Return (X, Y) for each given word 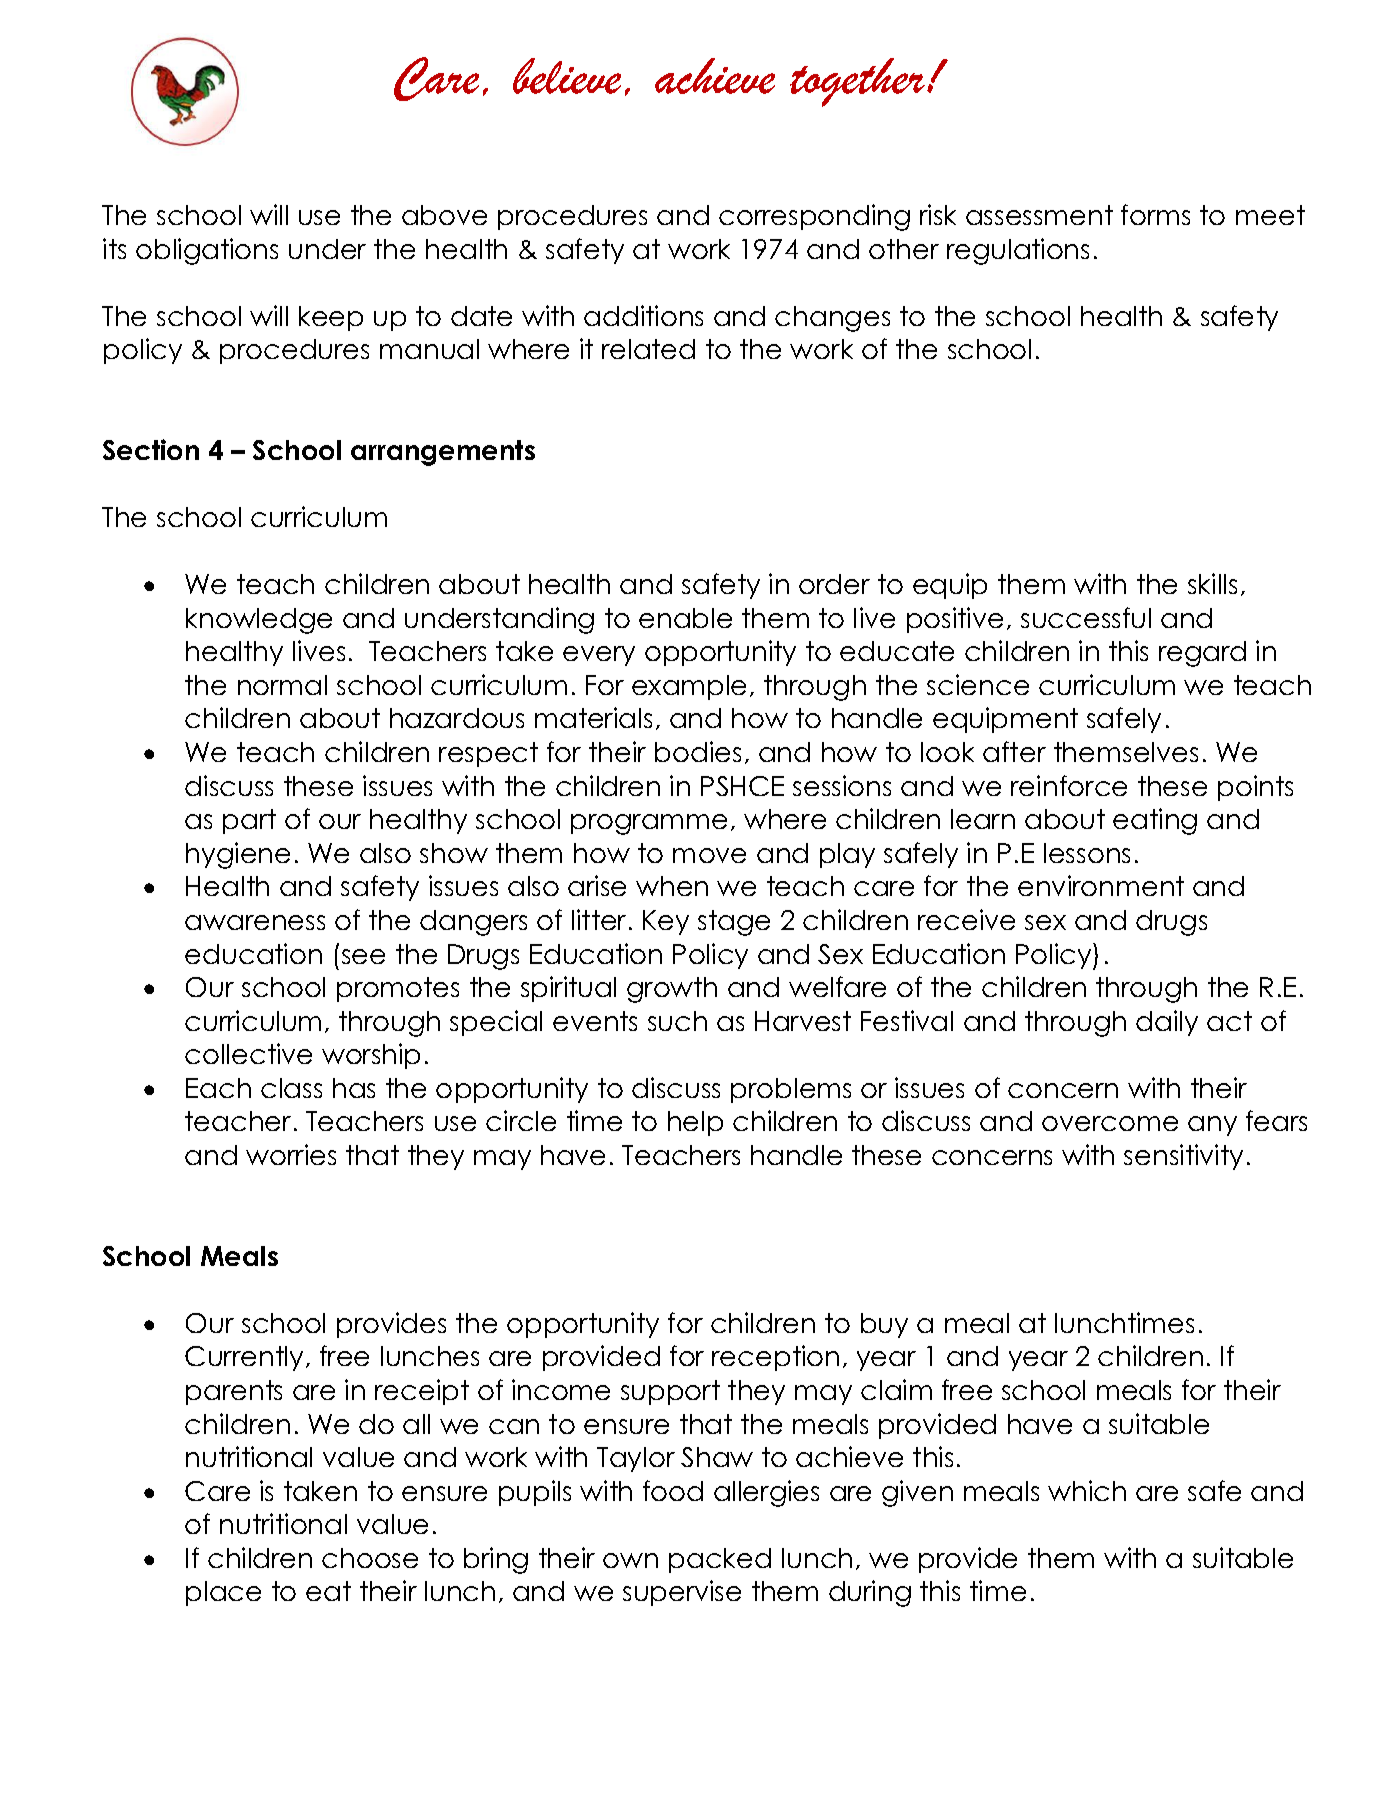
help (695, 1123)
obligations (207, 251)
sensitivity (1183, 1157)
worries (291, 1154)
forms (1155, 214)
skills (1212, 583)
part (249, 821)
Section (151, 449)
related (648, 349)
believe (567, 76)
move (709, 855)
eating (1155, 821)
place (223, 1593)
